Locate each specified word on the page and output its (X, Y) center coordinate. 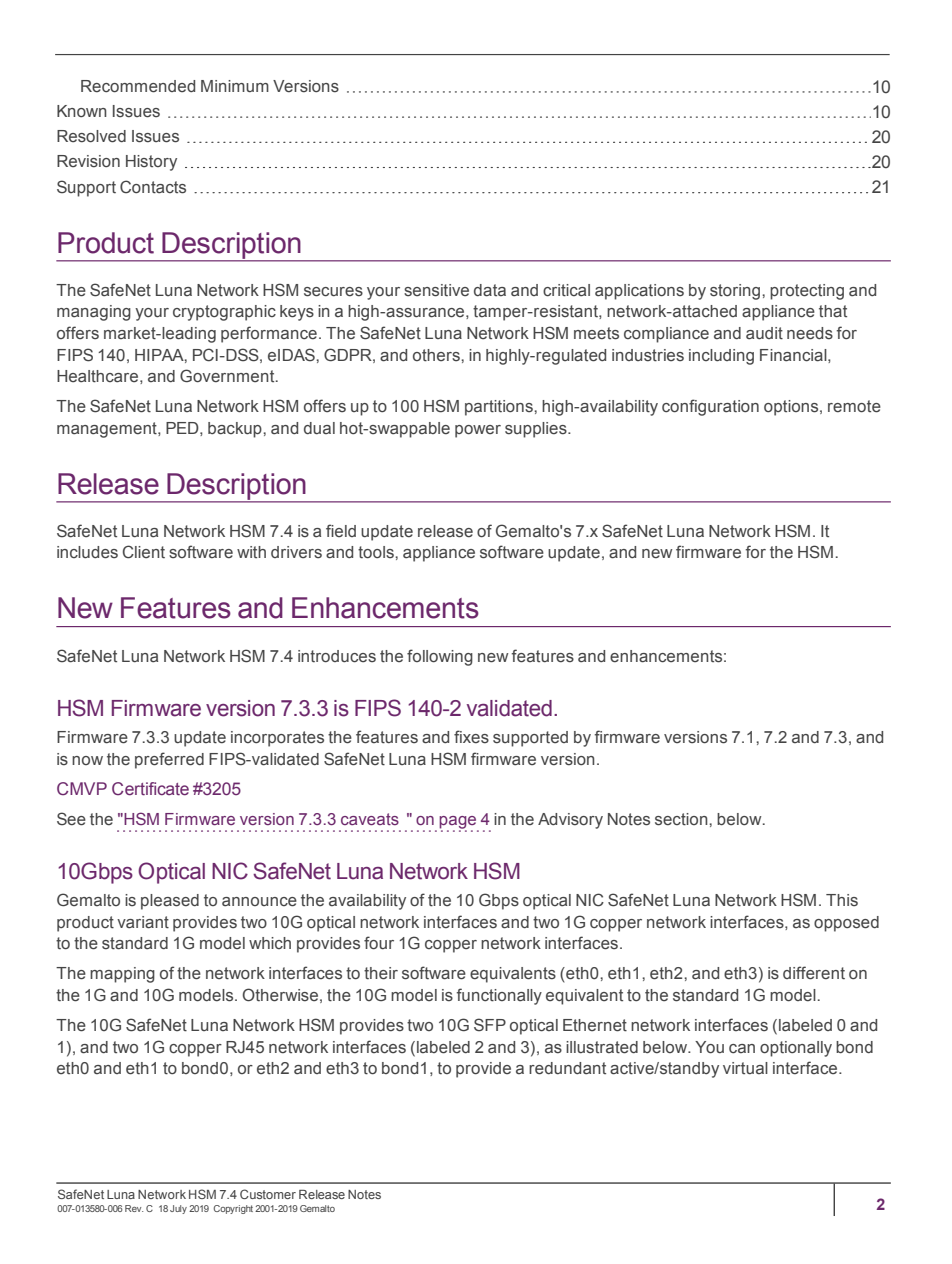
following (440, 657)
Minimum (235, 86)
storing (735, 292)
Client (144, 552)
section (682, 819)
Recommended (138, 86)
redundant (567, 1068)
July (178, 1209)
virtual (745, 1068)
